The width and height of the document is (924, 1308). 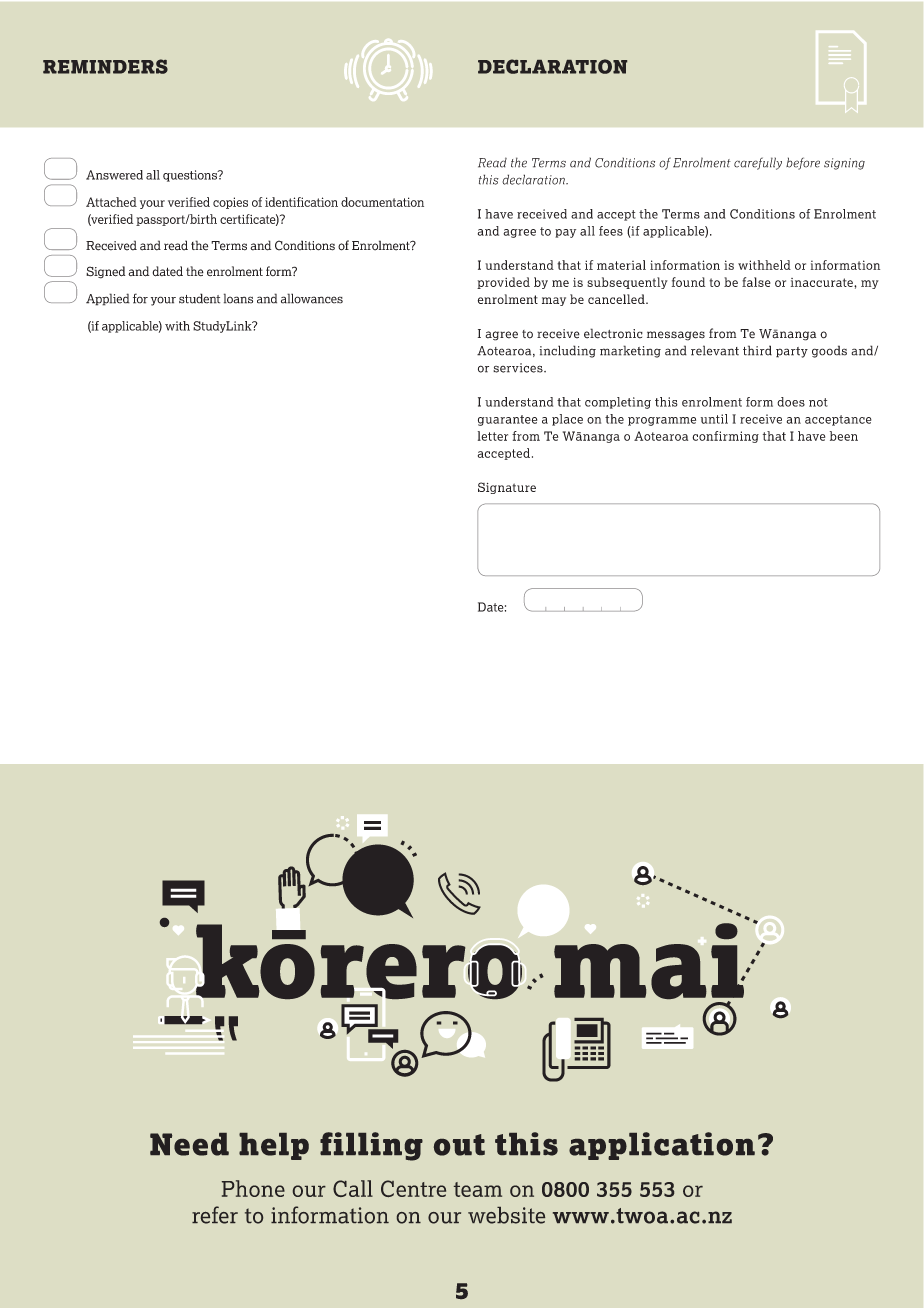 I want to click on Signature, so click(x=507, y=488).
